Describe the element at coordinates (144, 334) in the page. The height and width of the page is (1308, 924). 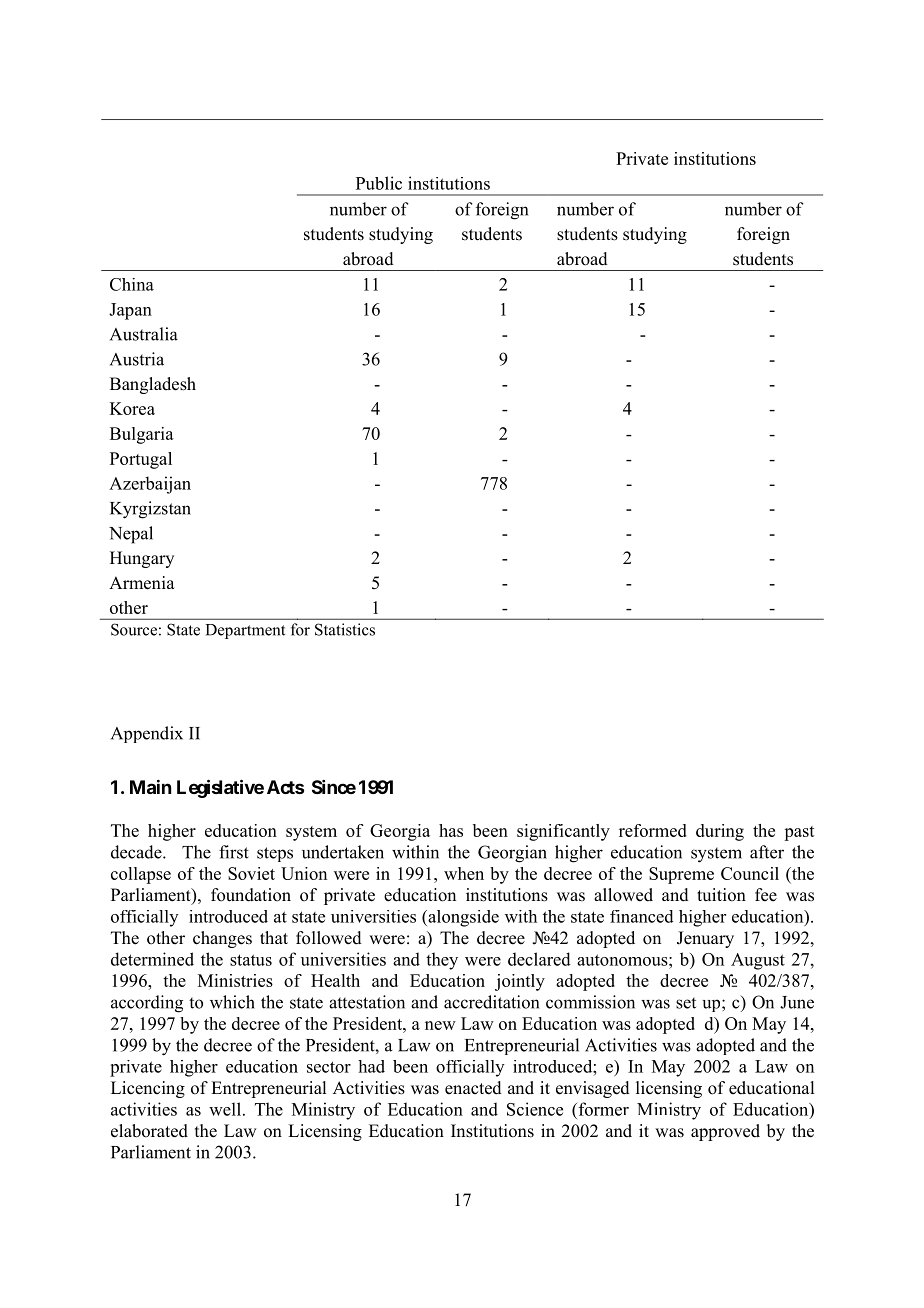
I see `Australia` at that location.
